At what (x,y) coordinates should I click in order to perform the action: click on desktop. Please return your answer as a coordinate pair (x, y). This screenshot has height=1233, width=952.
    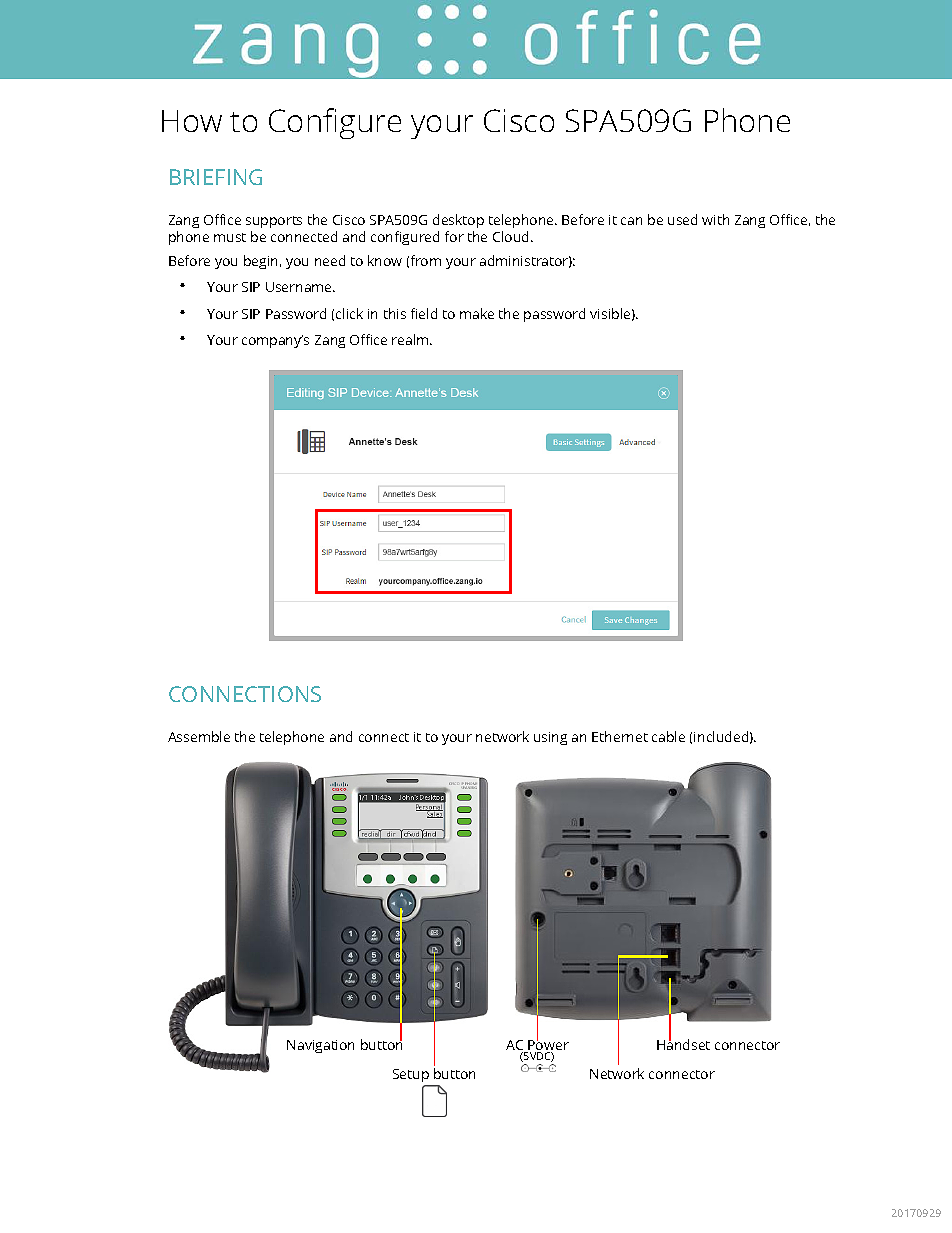
    Looking at the image, I should click on (458, 221).
